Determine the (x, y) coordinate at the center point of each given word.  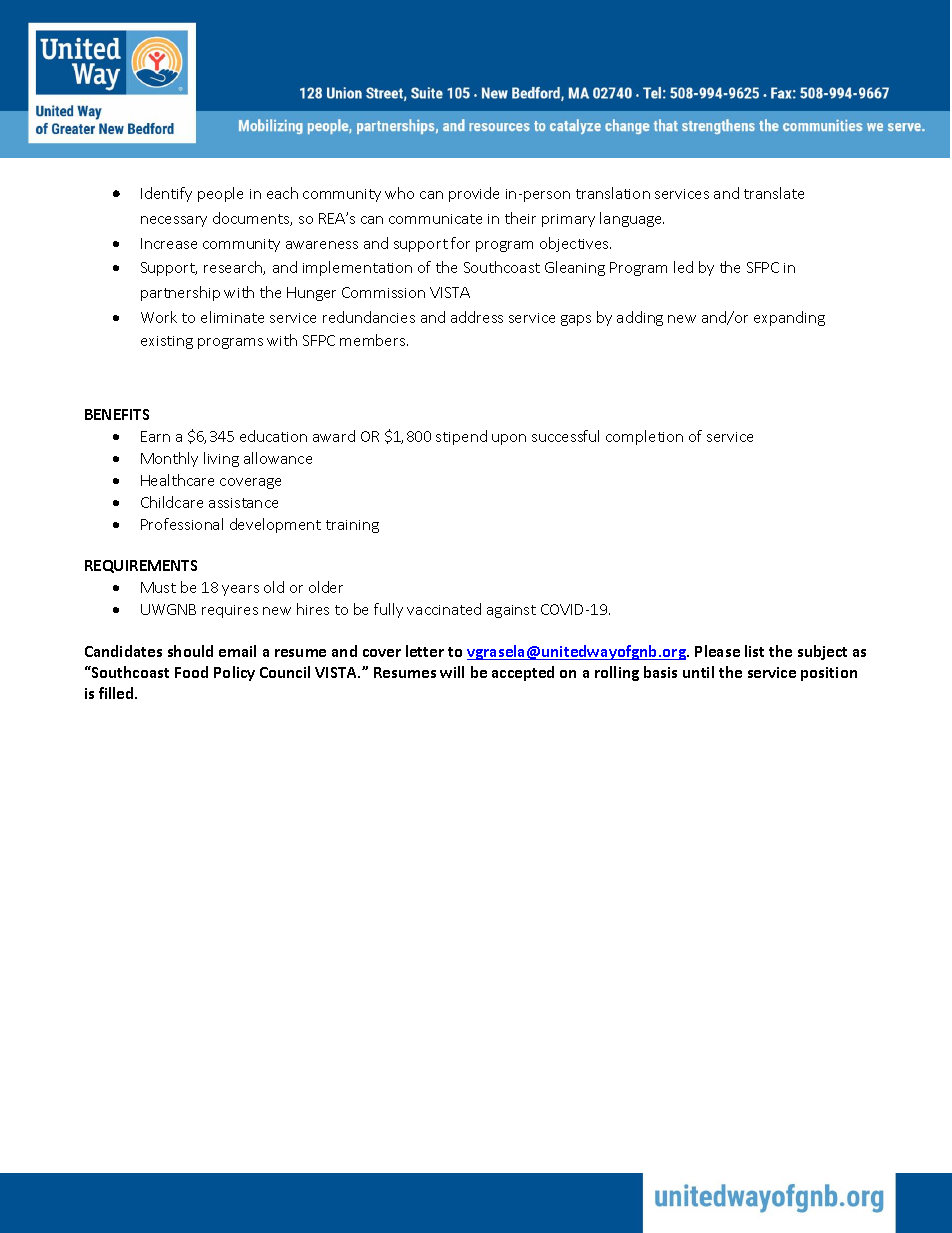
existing (167, 342)
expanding (789, 318)
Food (191, 672)
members (374, 340)
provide (474, 194)
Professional (182, 524)
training (352, 526)
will (452, 672)
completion (644, 437)
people (220, 194)
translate (774, 193)
